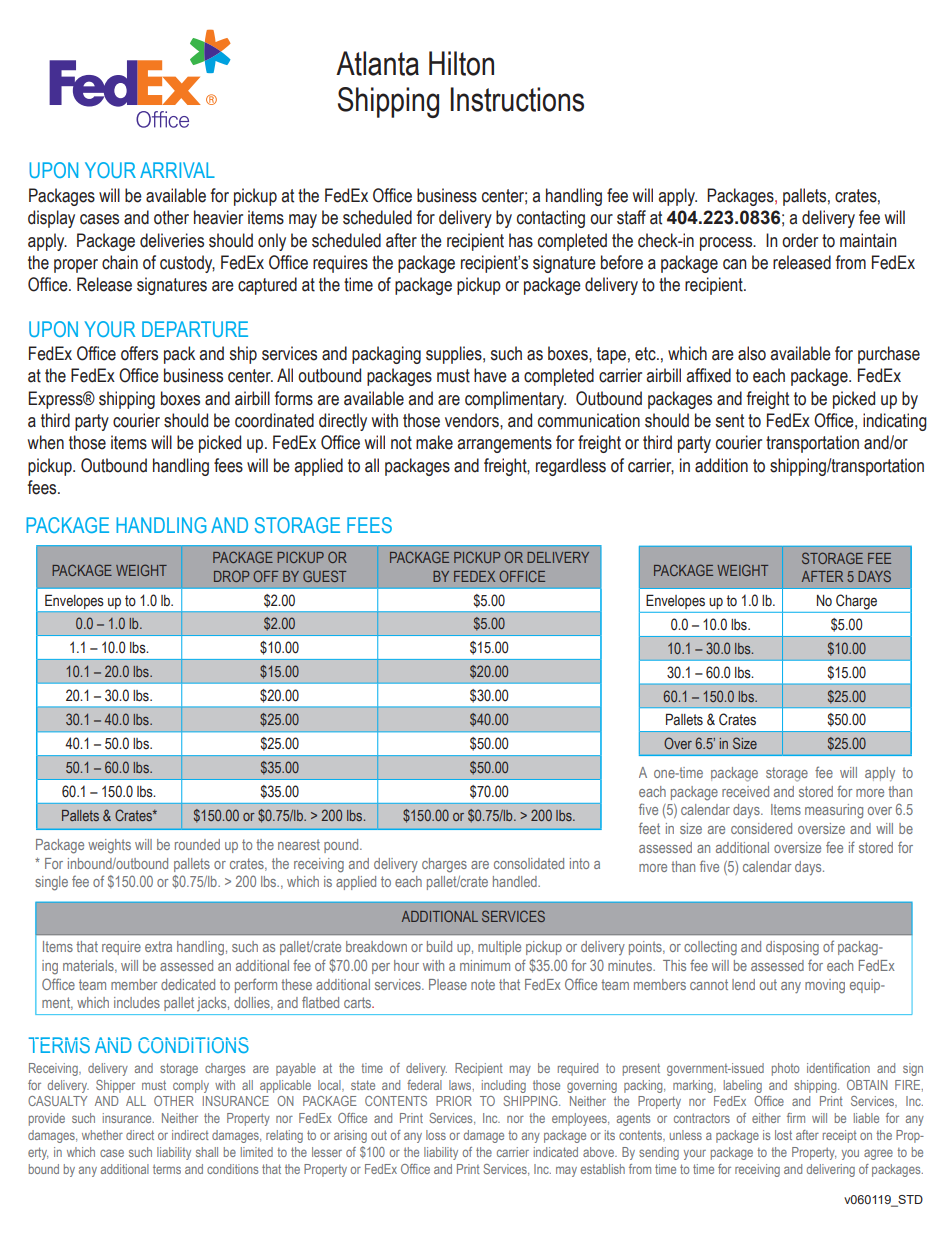  I want to click on DROP, so click(231, 576).
